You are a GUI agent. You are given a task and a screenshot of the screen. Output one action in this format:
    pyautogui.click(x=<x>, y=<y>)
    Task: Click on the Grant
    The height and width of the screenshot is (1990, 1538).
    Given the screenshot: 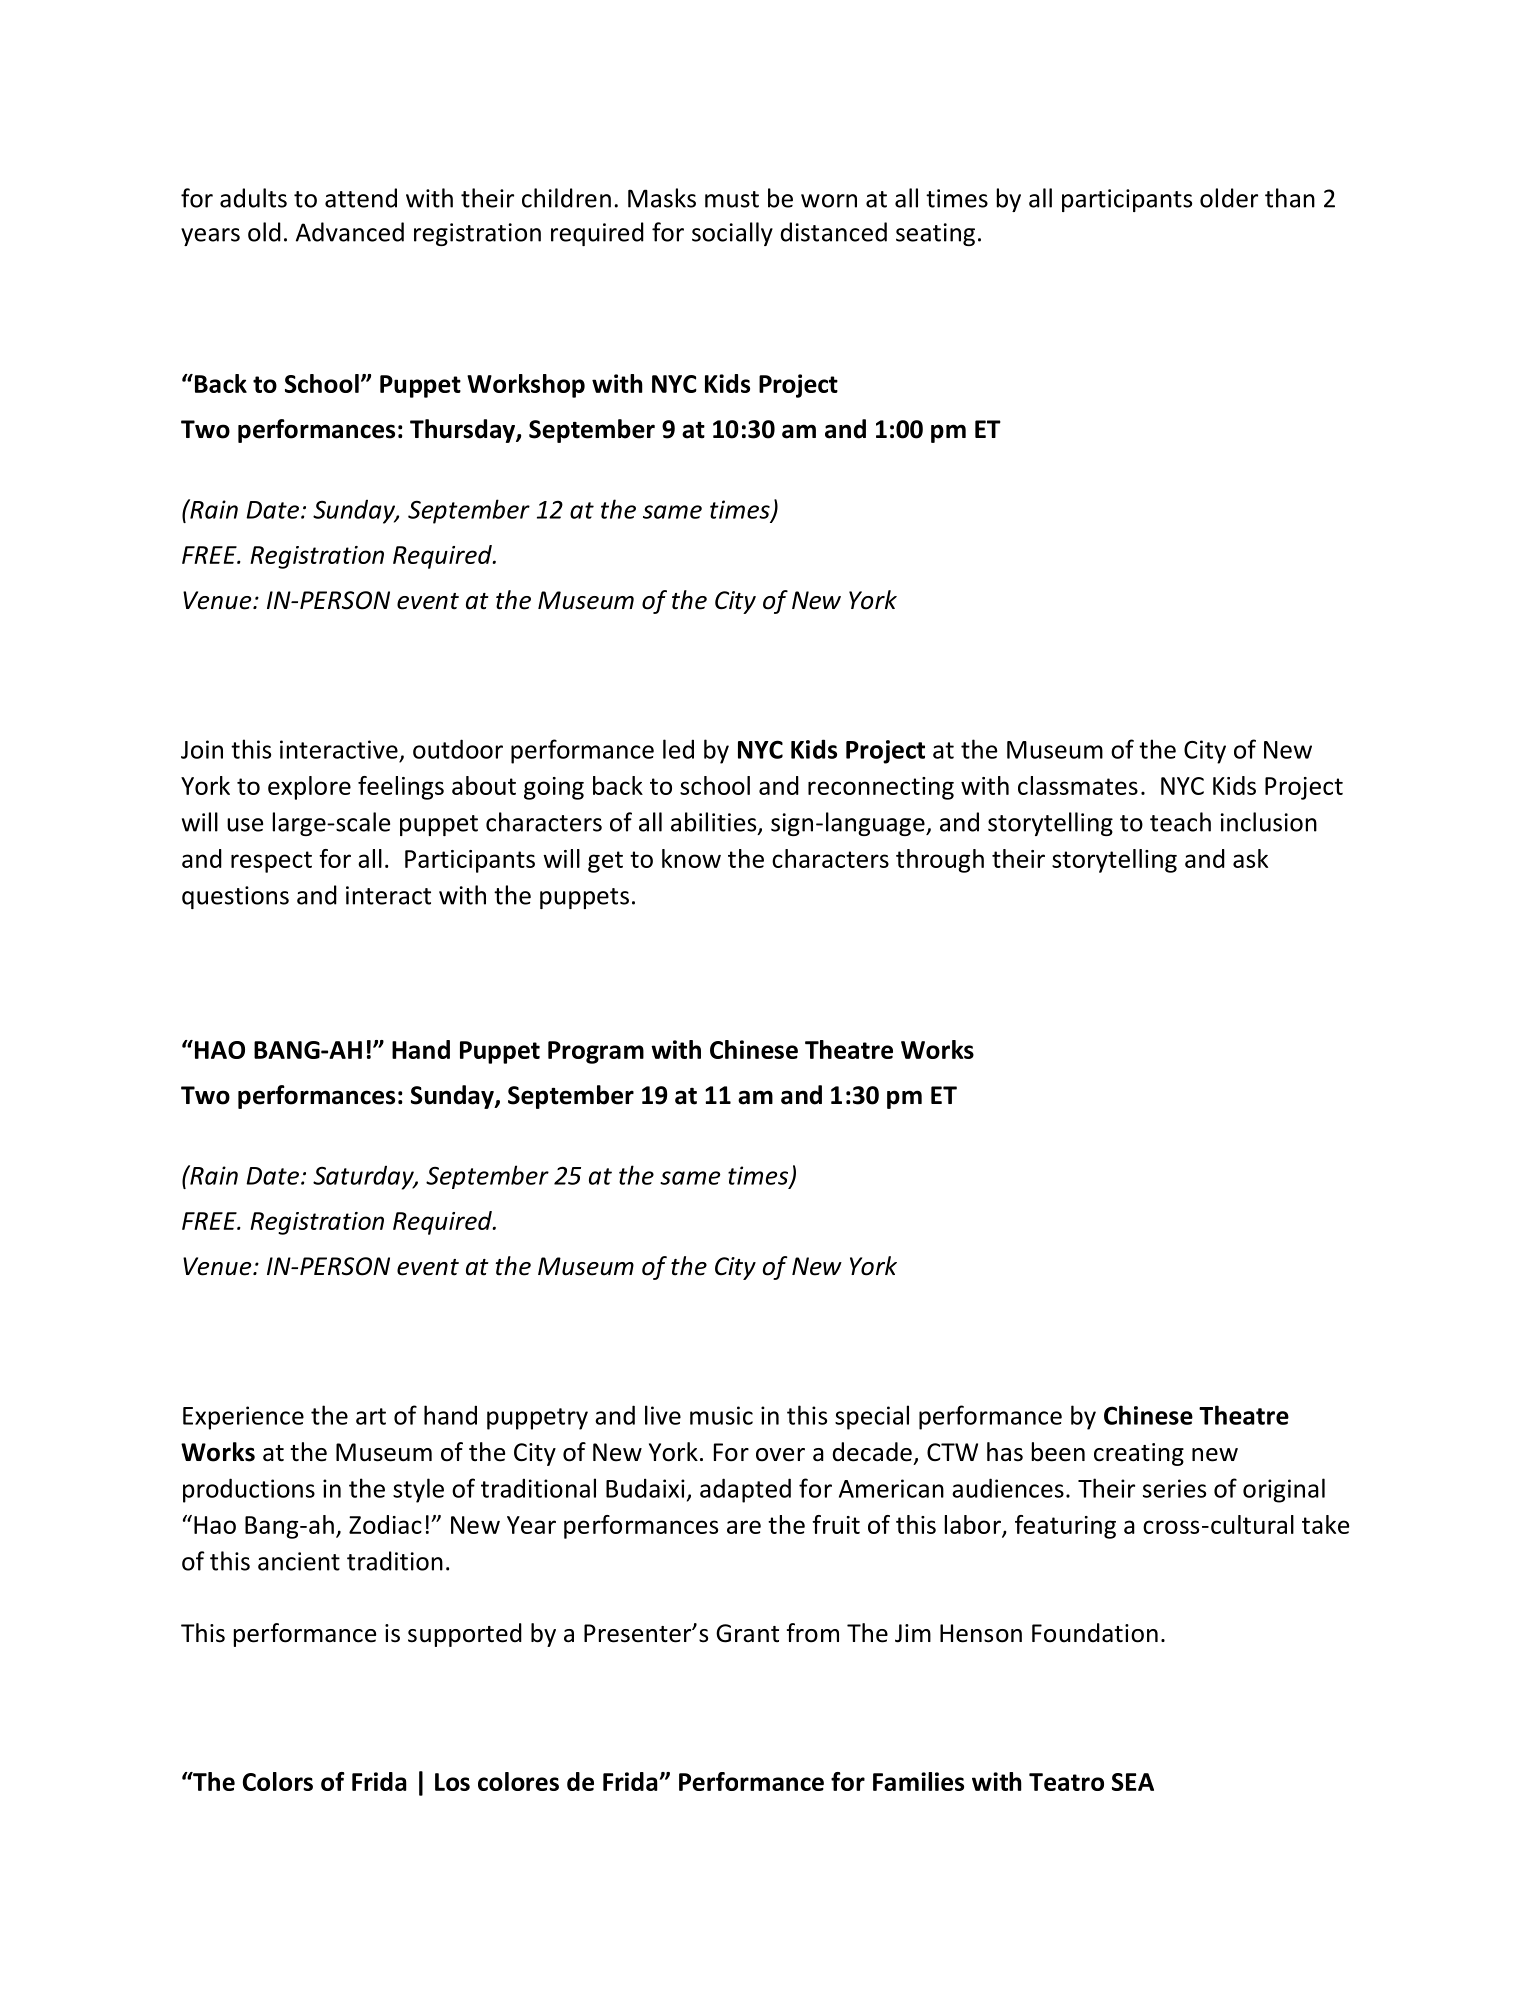 What is the action you would take?
    pyautogui.click(x=747, y=1633)
